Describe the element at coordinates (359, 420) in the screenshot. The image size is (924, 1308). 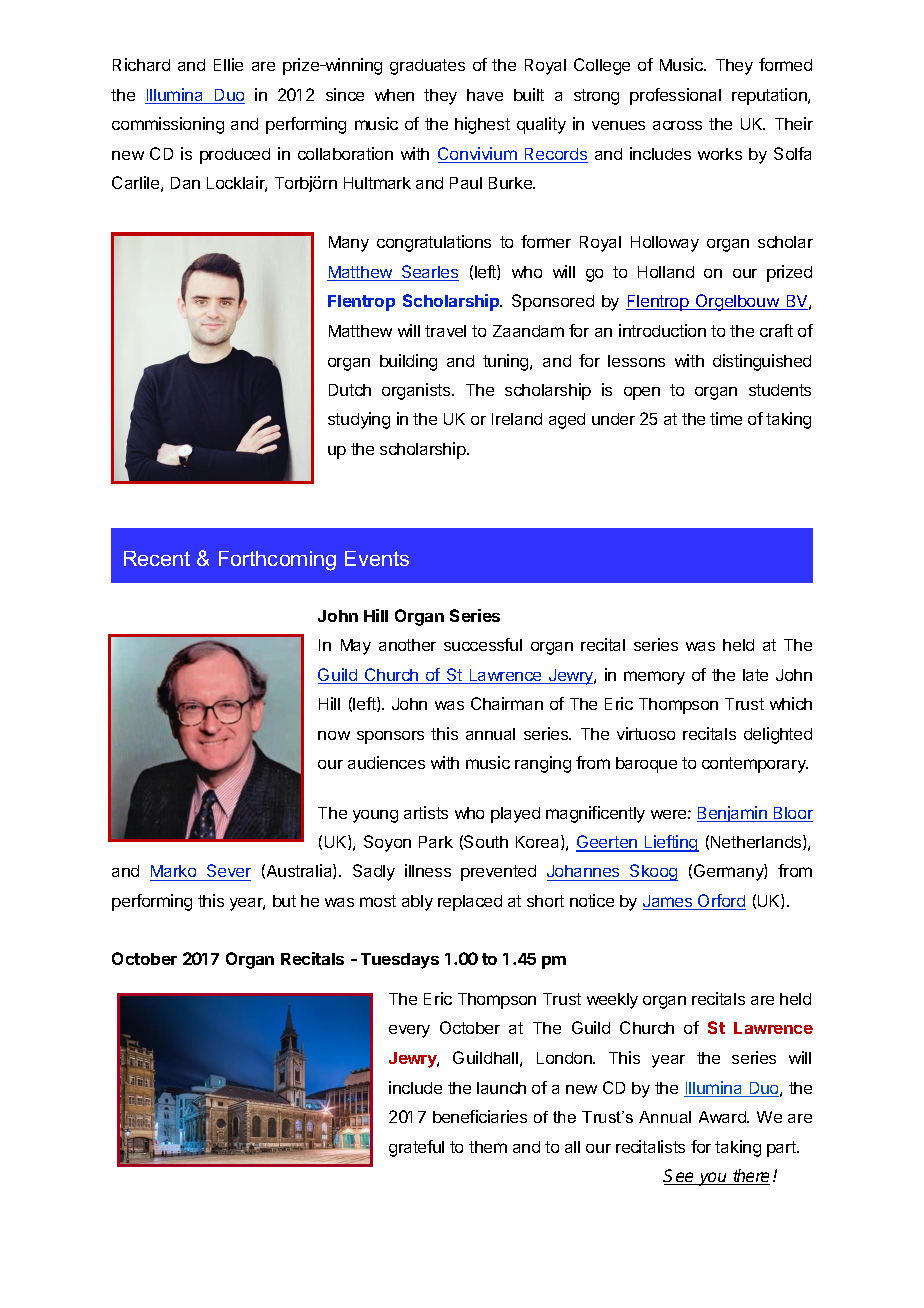
I see `studying` at that location.
